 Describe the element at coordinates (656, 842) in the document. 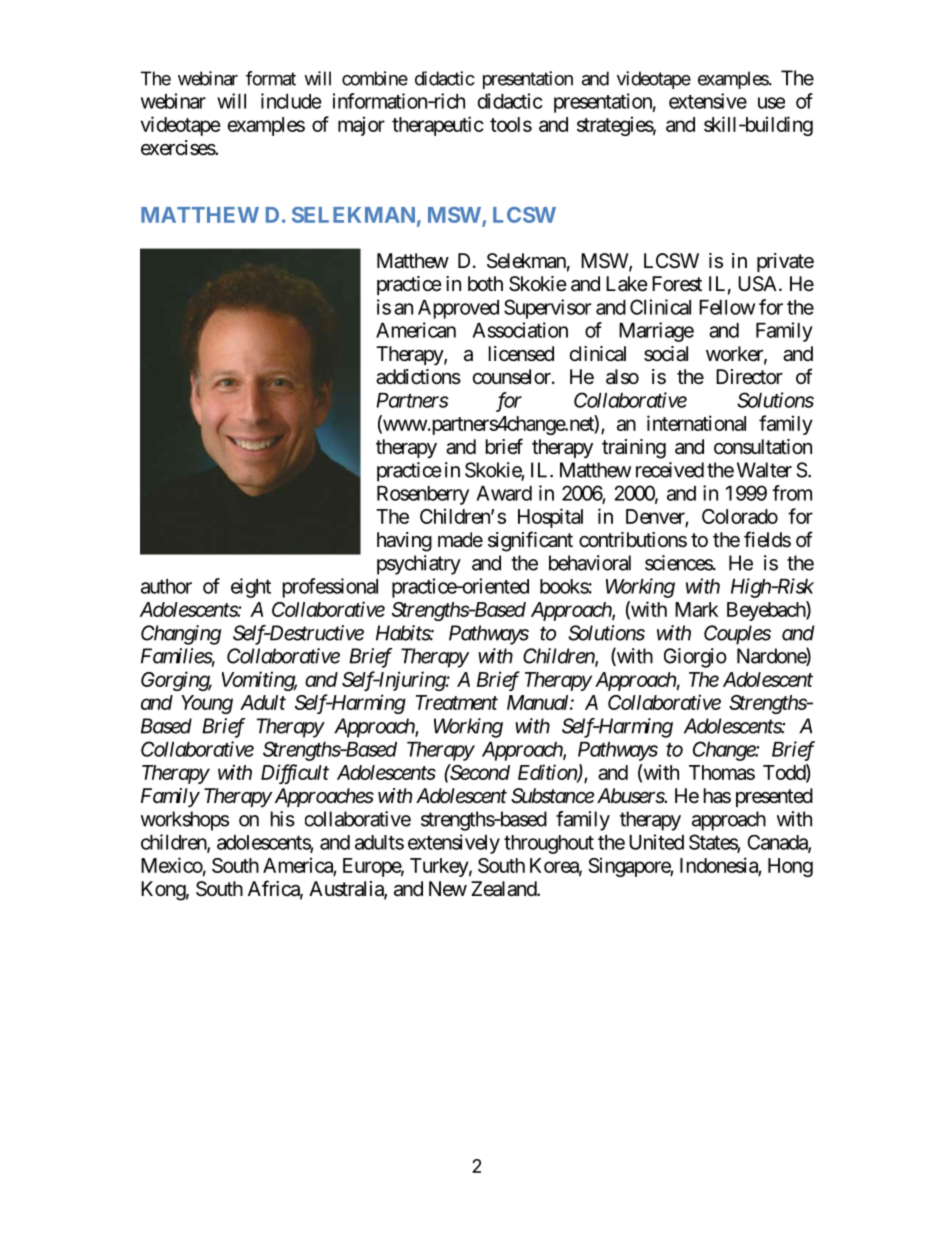

I see `United` at that location.
